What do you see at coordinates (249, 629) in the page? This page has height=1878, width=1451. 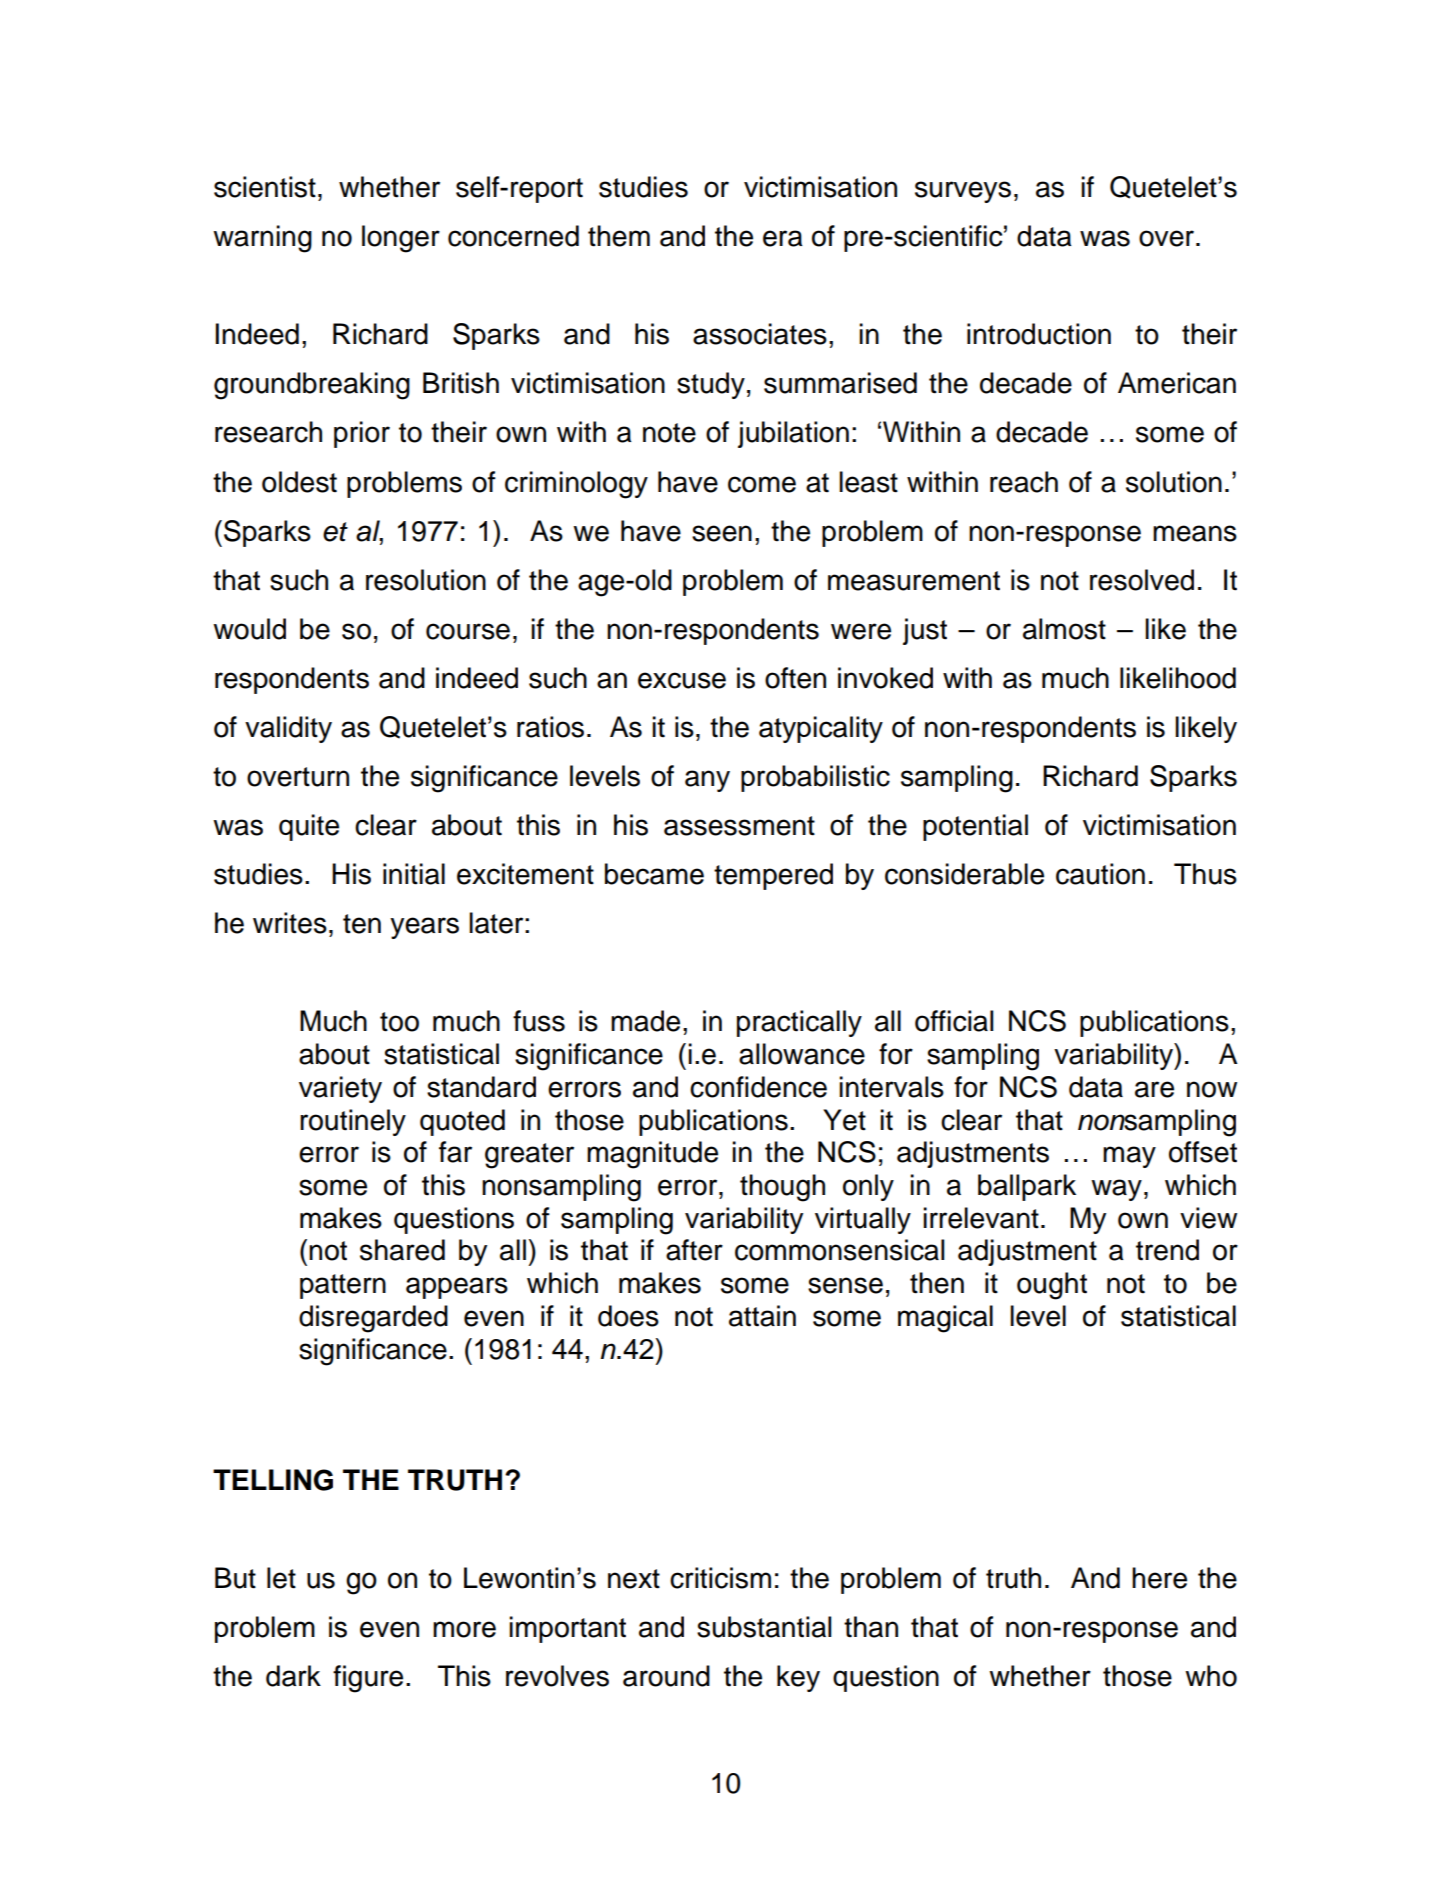 I see `would` at bounding box center [249, 629].
